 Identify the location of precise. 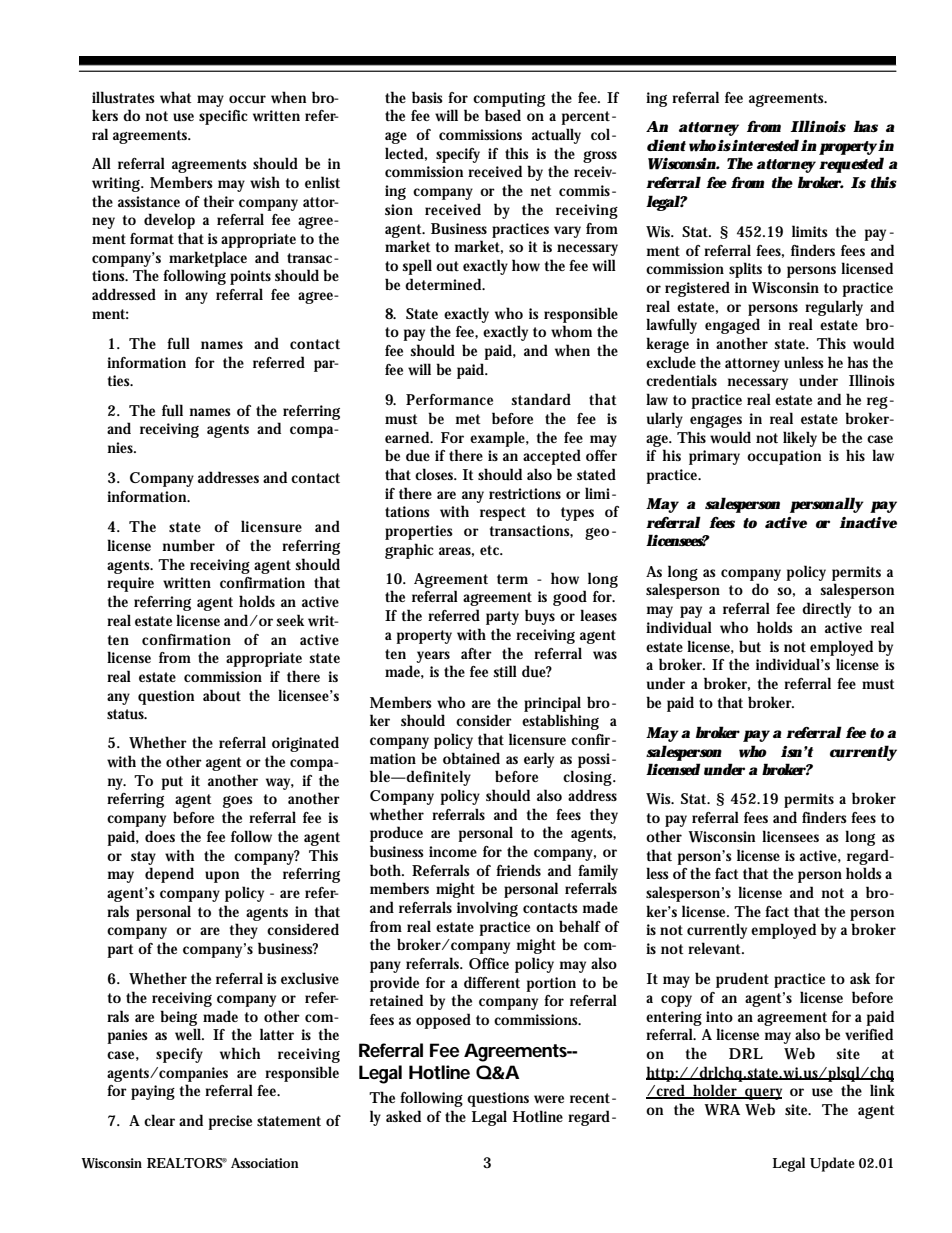
(230, 1122).
